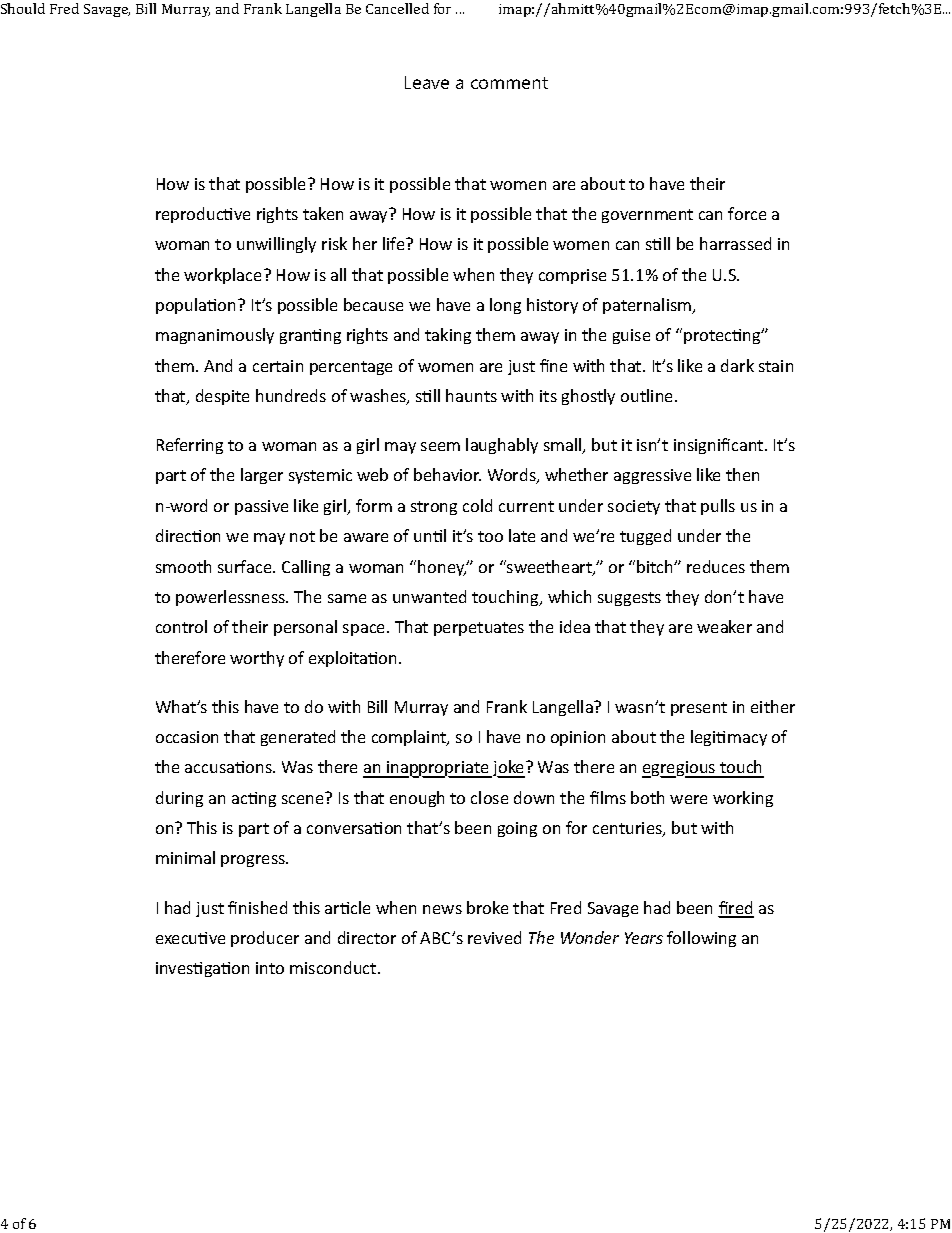  I want to click on occasion, so click(187, 737).
